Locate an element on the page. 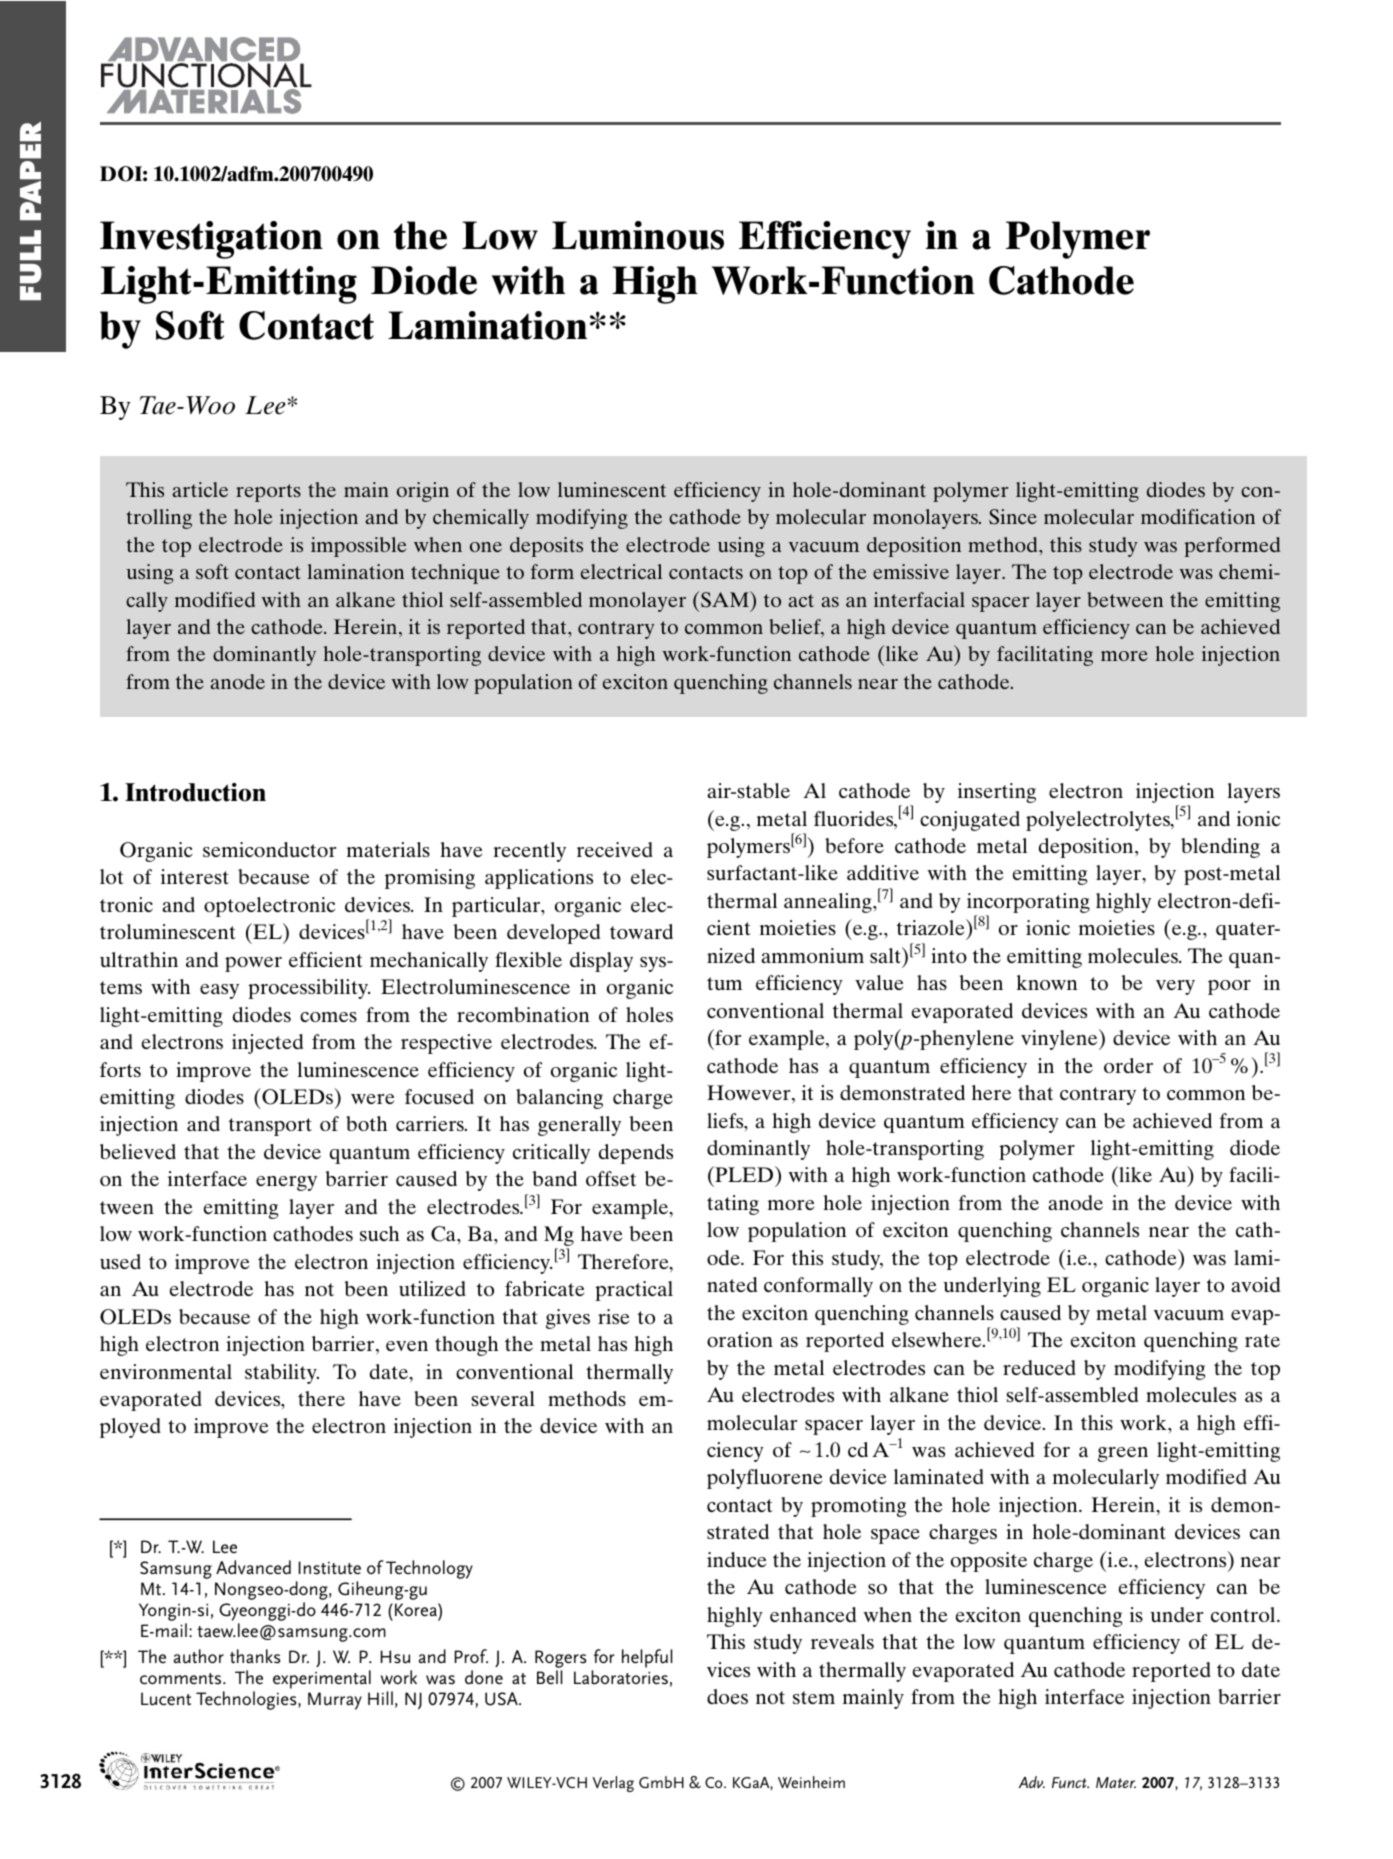 The width and height of the image is (1393, 1859). modification is located at coordinates (1198, 516).
